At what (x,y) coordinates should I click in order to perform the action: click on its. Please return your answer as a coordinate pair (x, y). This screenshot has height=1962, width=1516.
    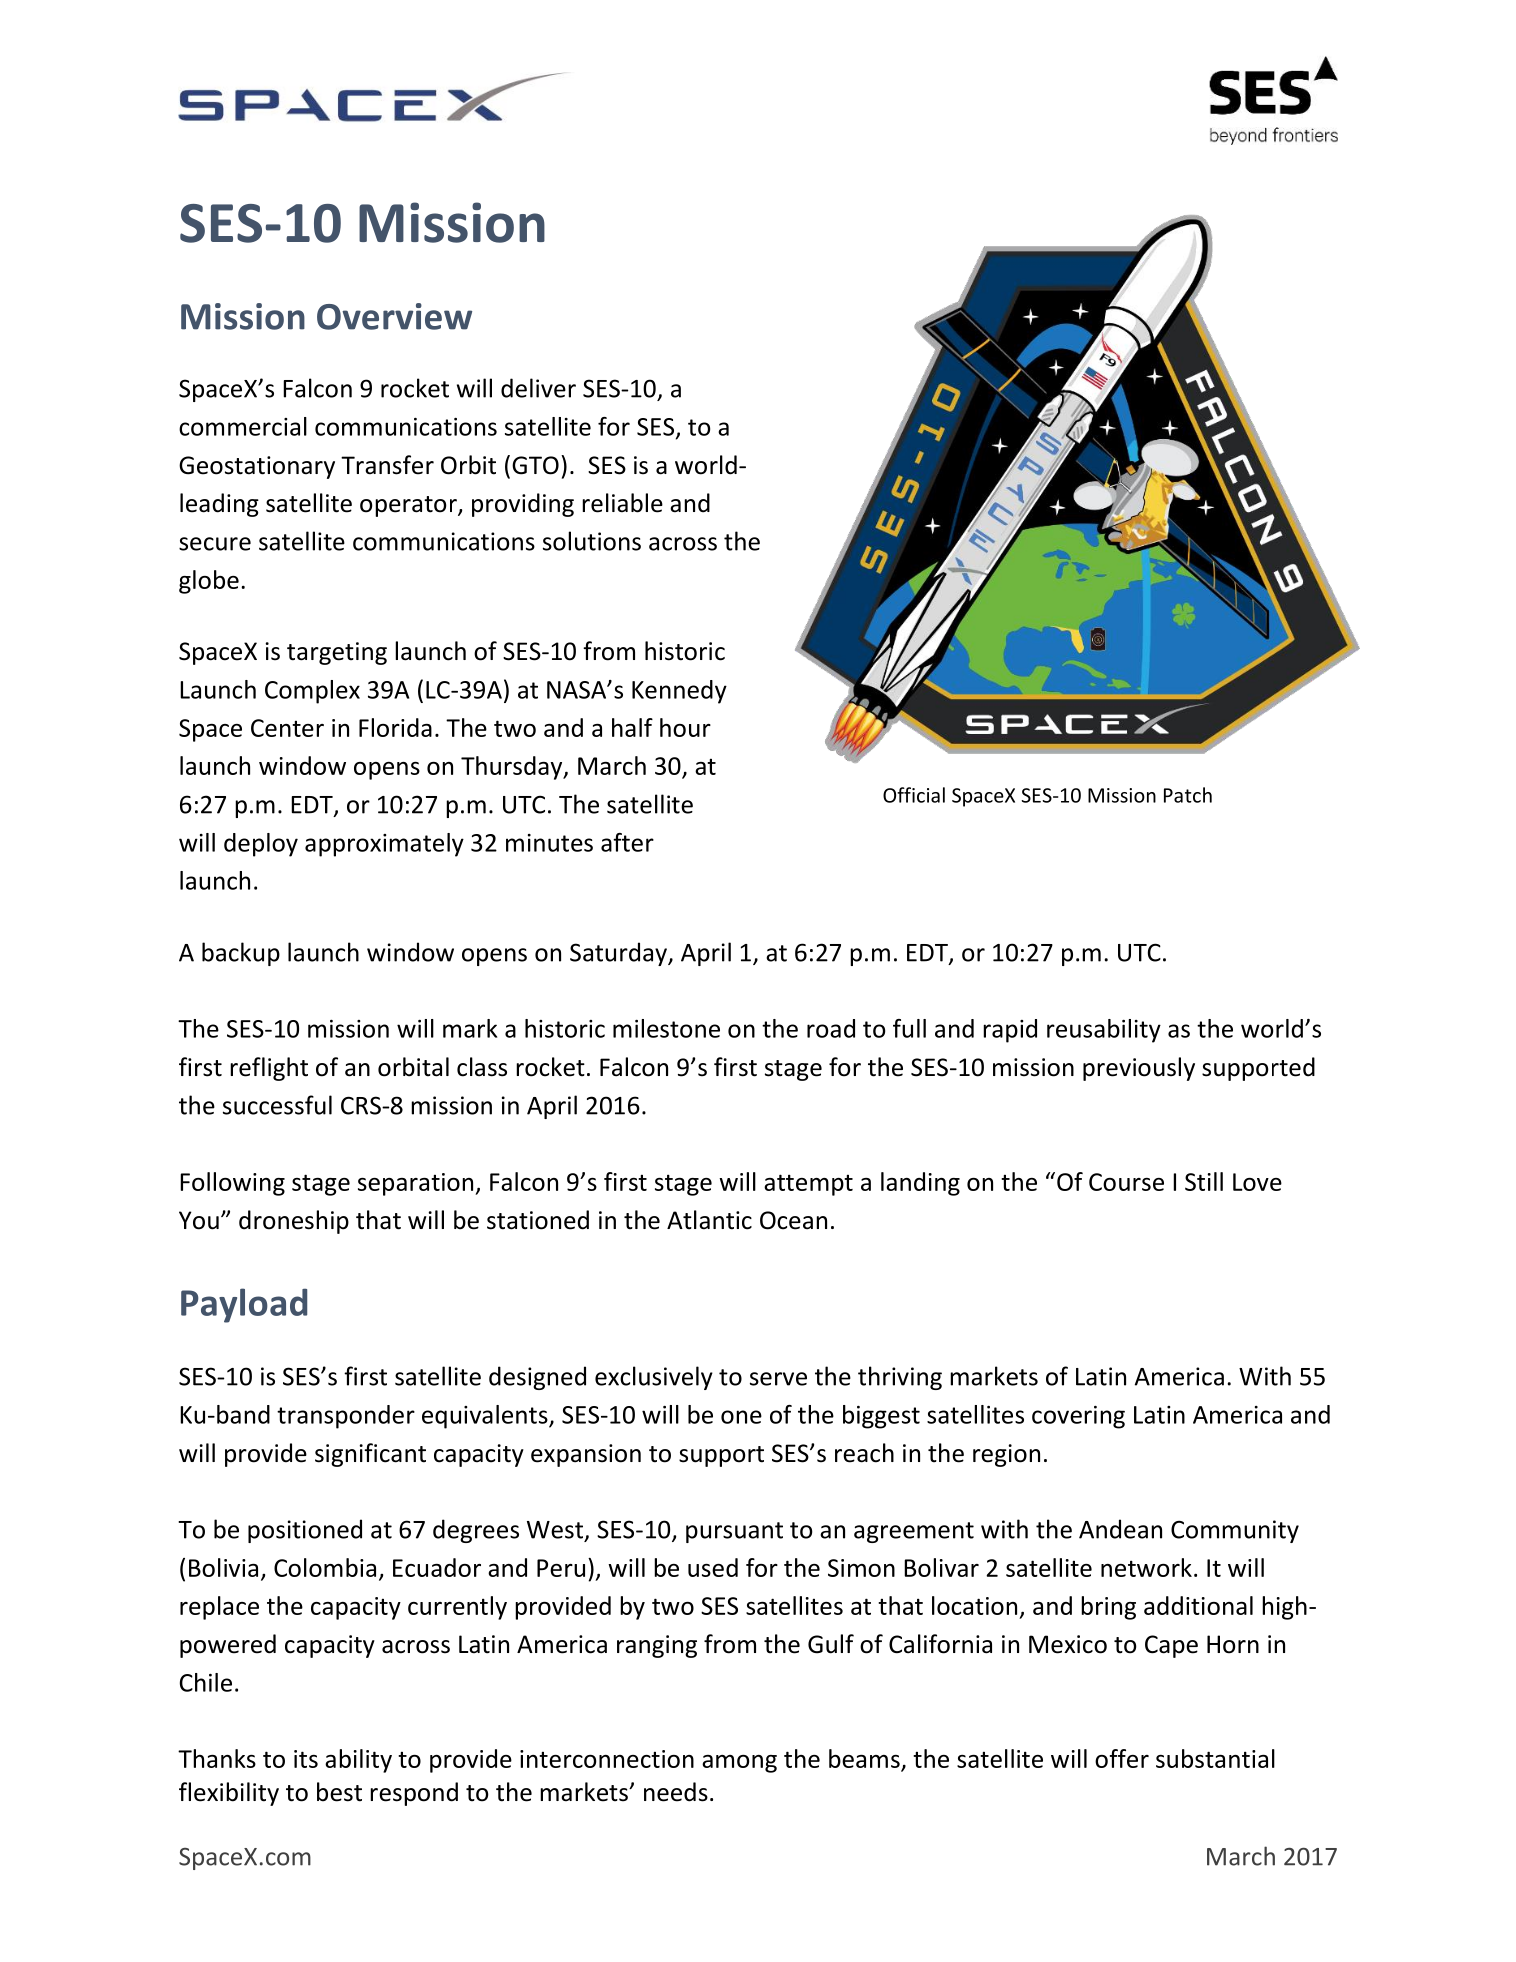
    Looking at the image, I should click on (306, 1759).
